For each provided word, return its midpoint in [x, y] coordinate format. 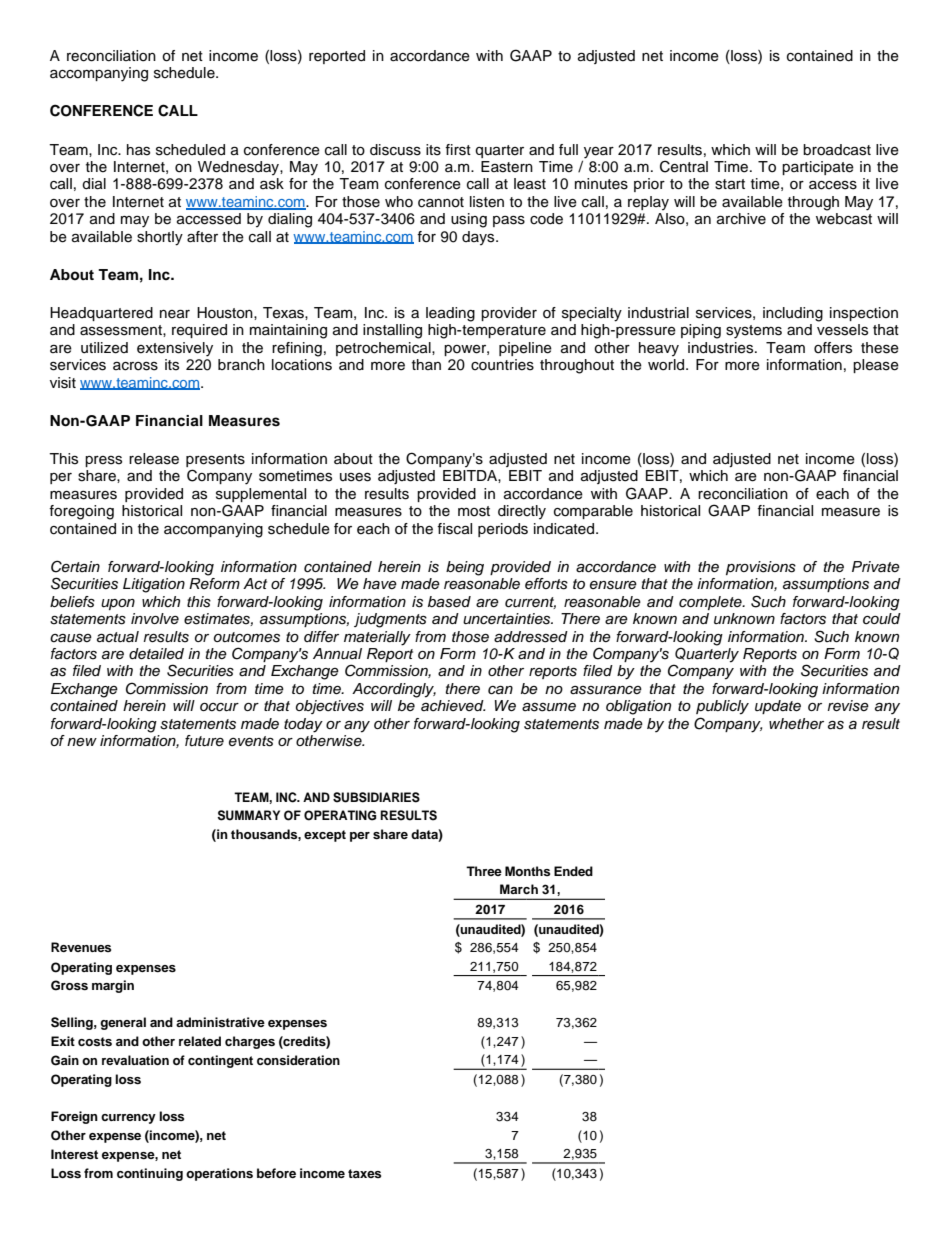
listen [487, 202]
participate [818, 168]
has [138, 150]
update [778, 707]
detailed [156, 654]
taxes [364, 1173]
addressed [531, 637]
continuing [150, 1174]
